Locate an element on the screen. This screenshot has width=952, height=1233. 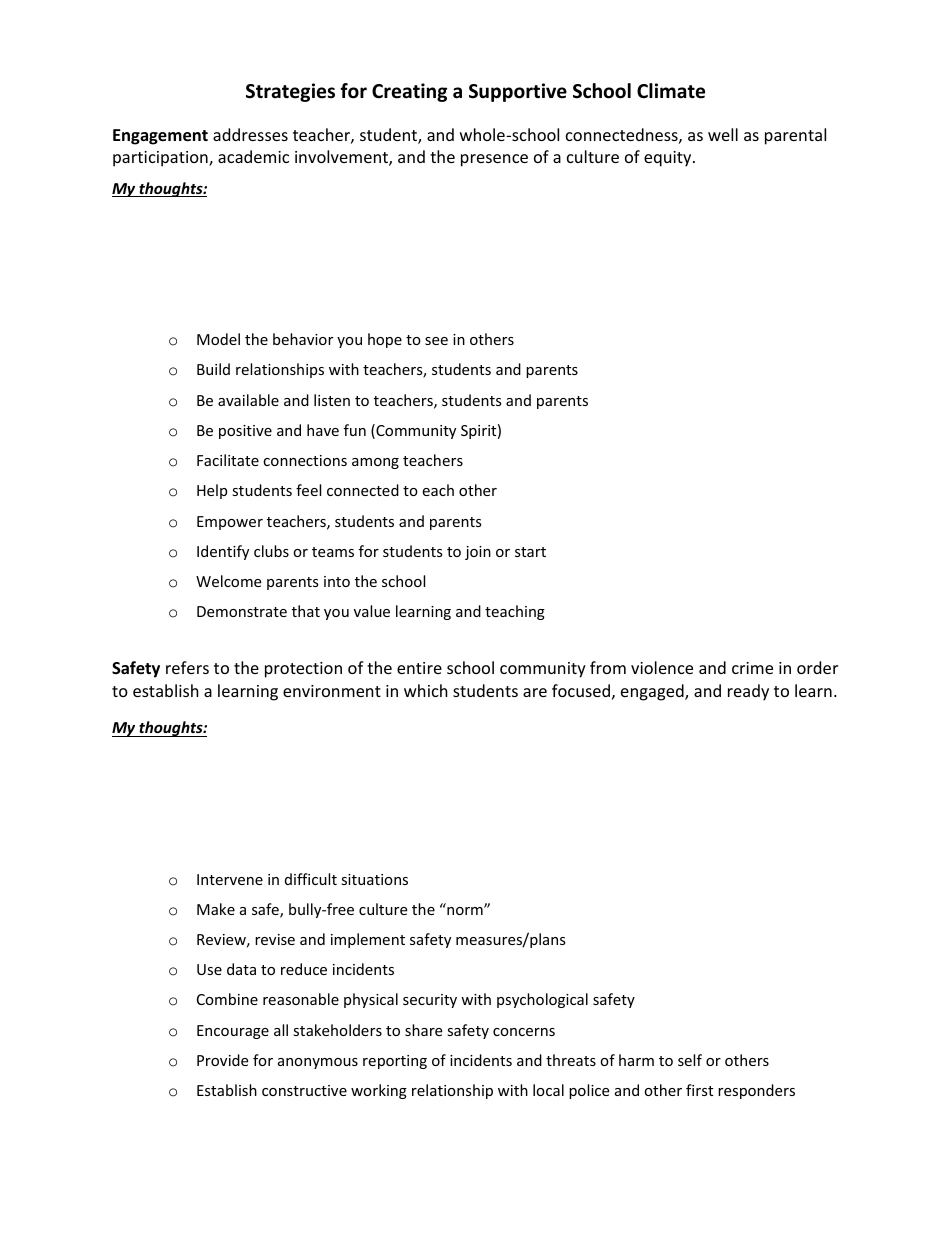
Supportive is located at coordinates (518, 92).
